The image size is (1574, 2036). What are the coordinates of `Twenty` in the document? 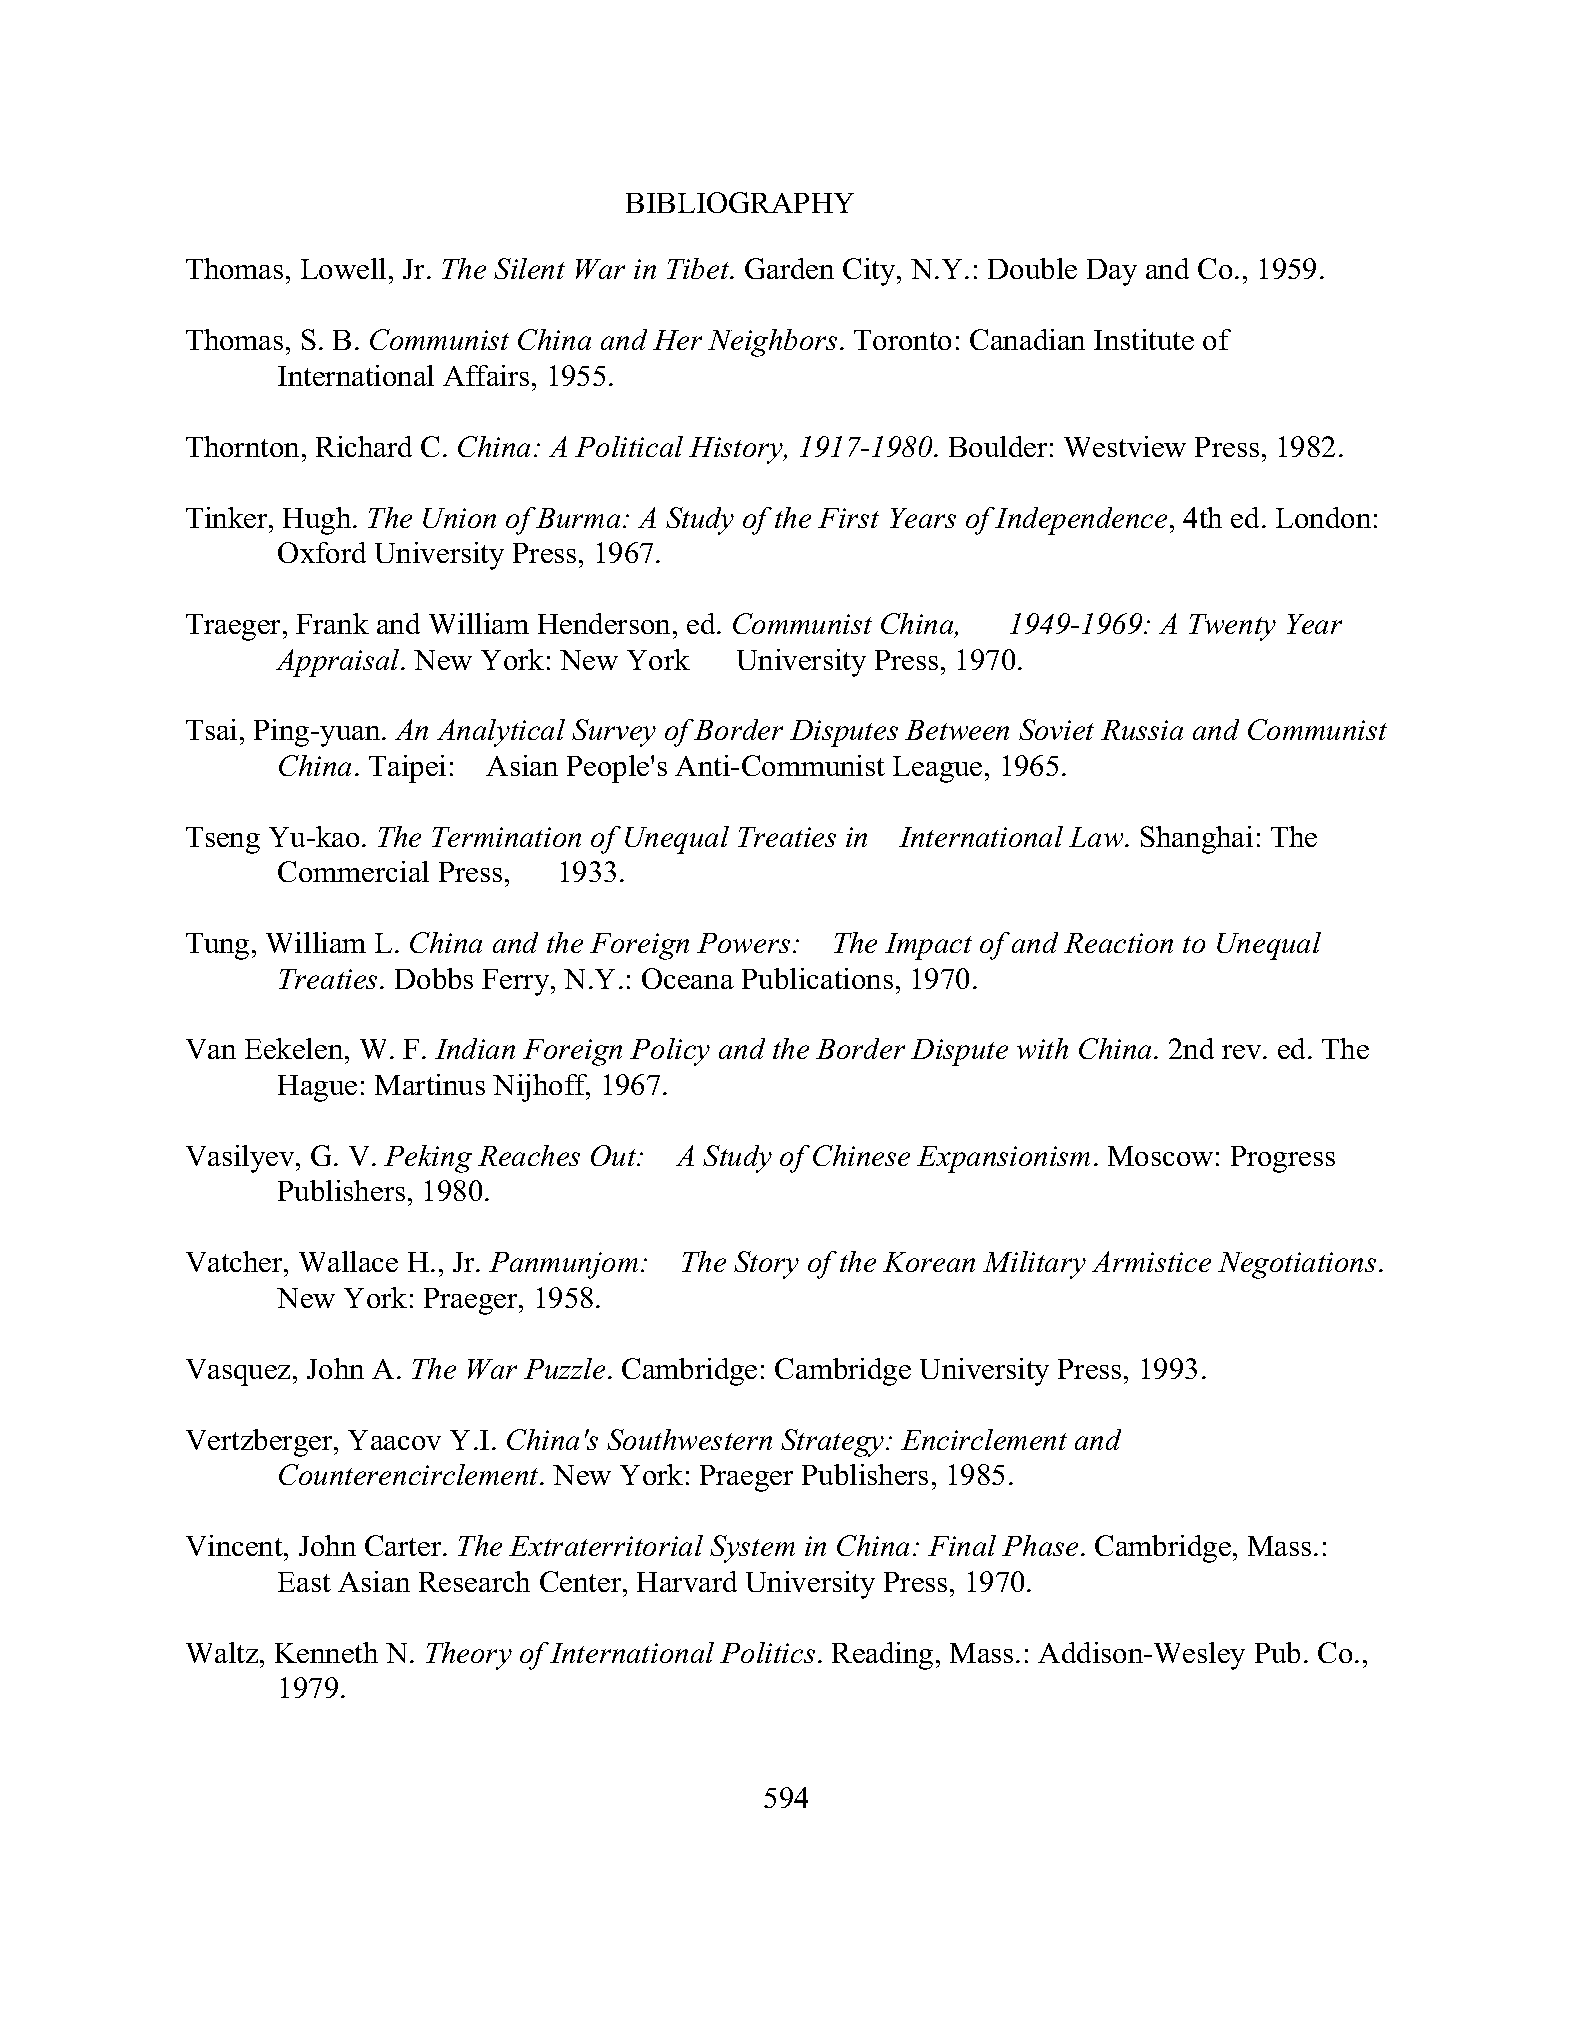 It's located at (1232, 627).
